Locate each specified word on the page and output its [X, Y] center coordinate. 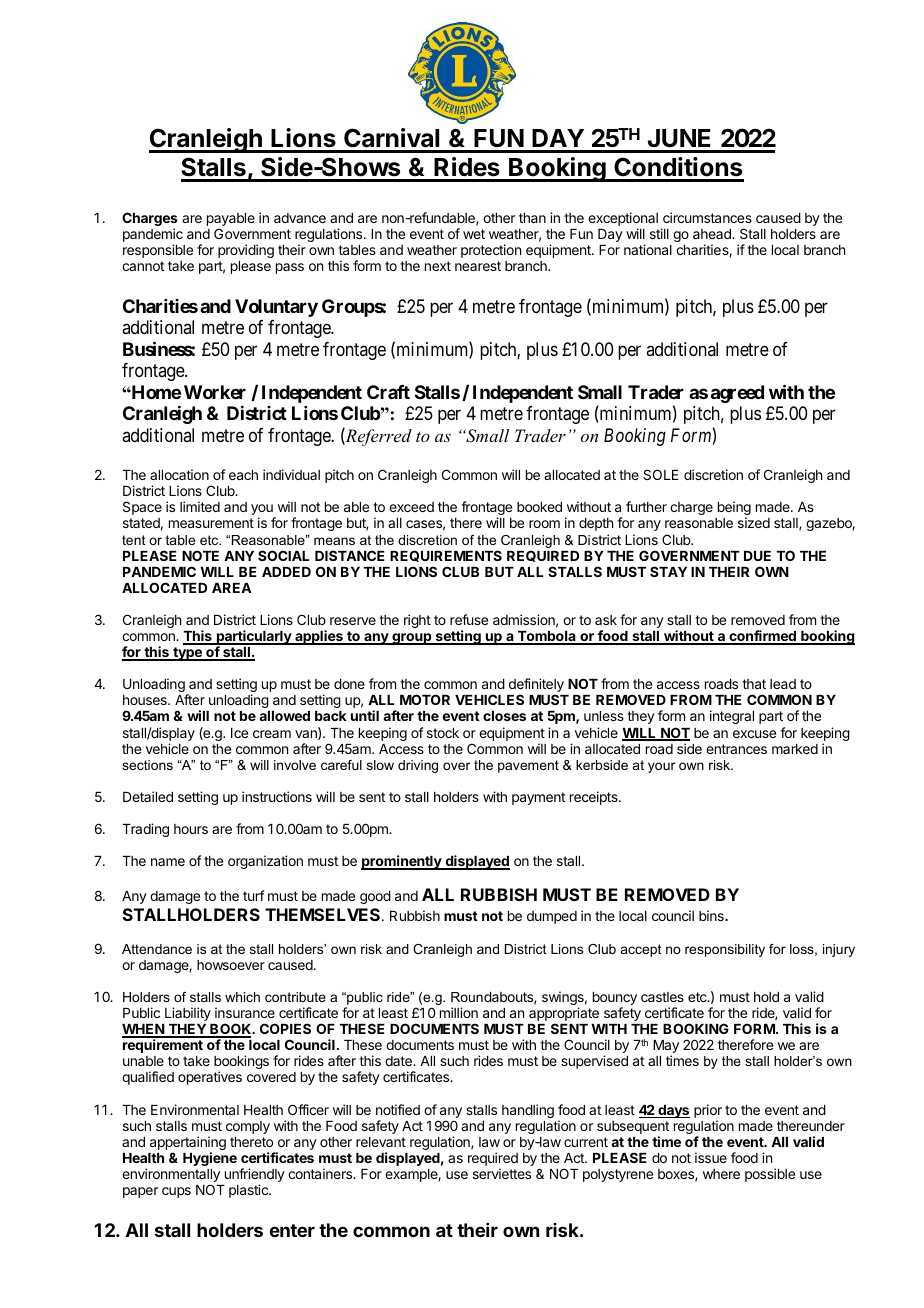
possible [770, 1175]
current [586, 1142]
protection [491, 251]
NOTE [200, 555]
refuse [469, 619]
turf [254, 895]
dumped [552, 917]
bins [712, 915]
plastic [249, 1191]
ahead [713, 234]
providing [246, 251]
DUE [757, 556]
